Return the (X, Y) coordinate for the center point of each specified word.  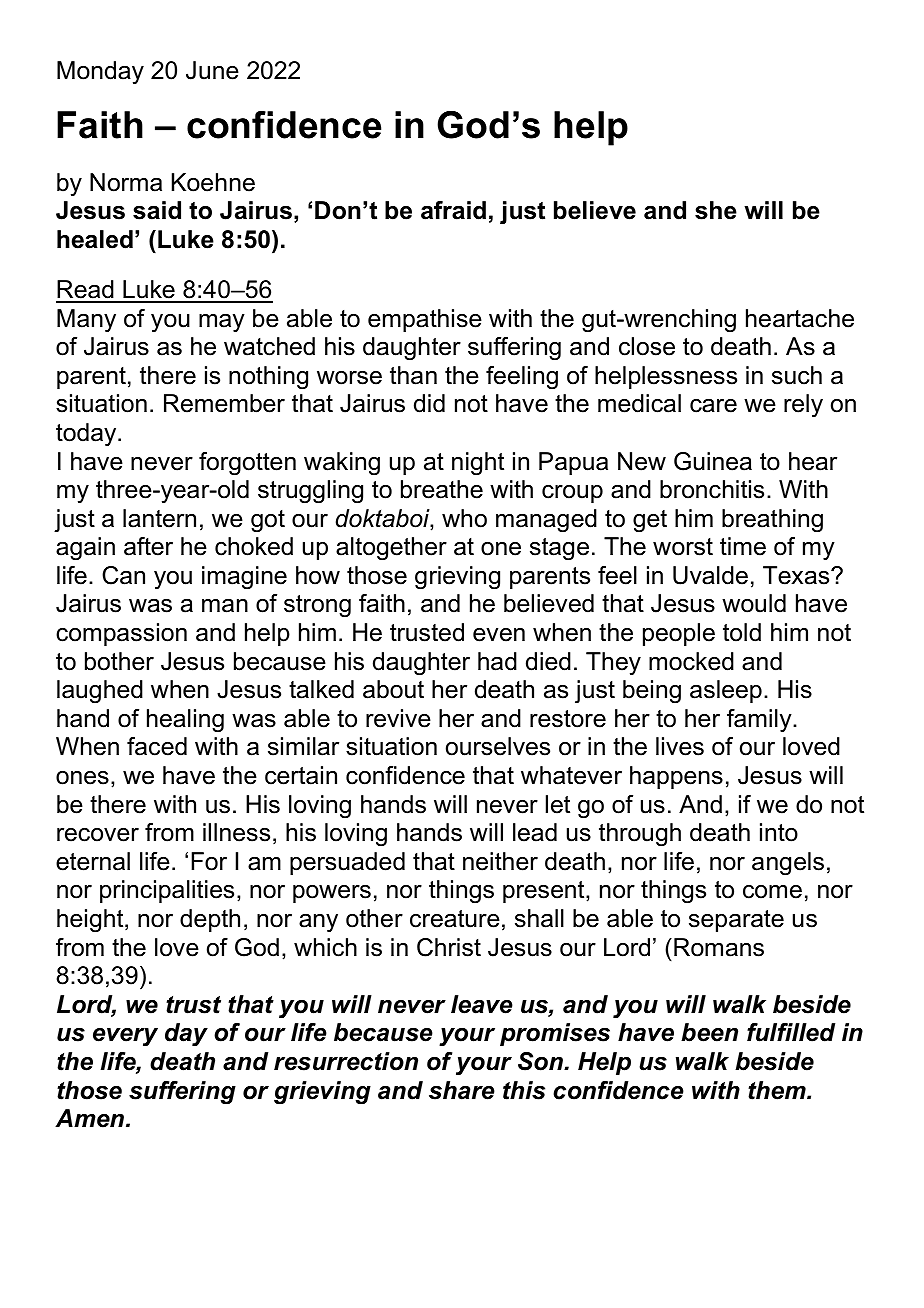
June (212, 70)
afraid (453, 210)
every (125, 1037)
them (778, 1090)
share (462, 1090)
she (716, 210)
